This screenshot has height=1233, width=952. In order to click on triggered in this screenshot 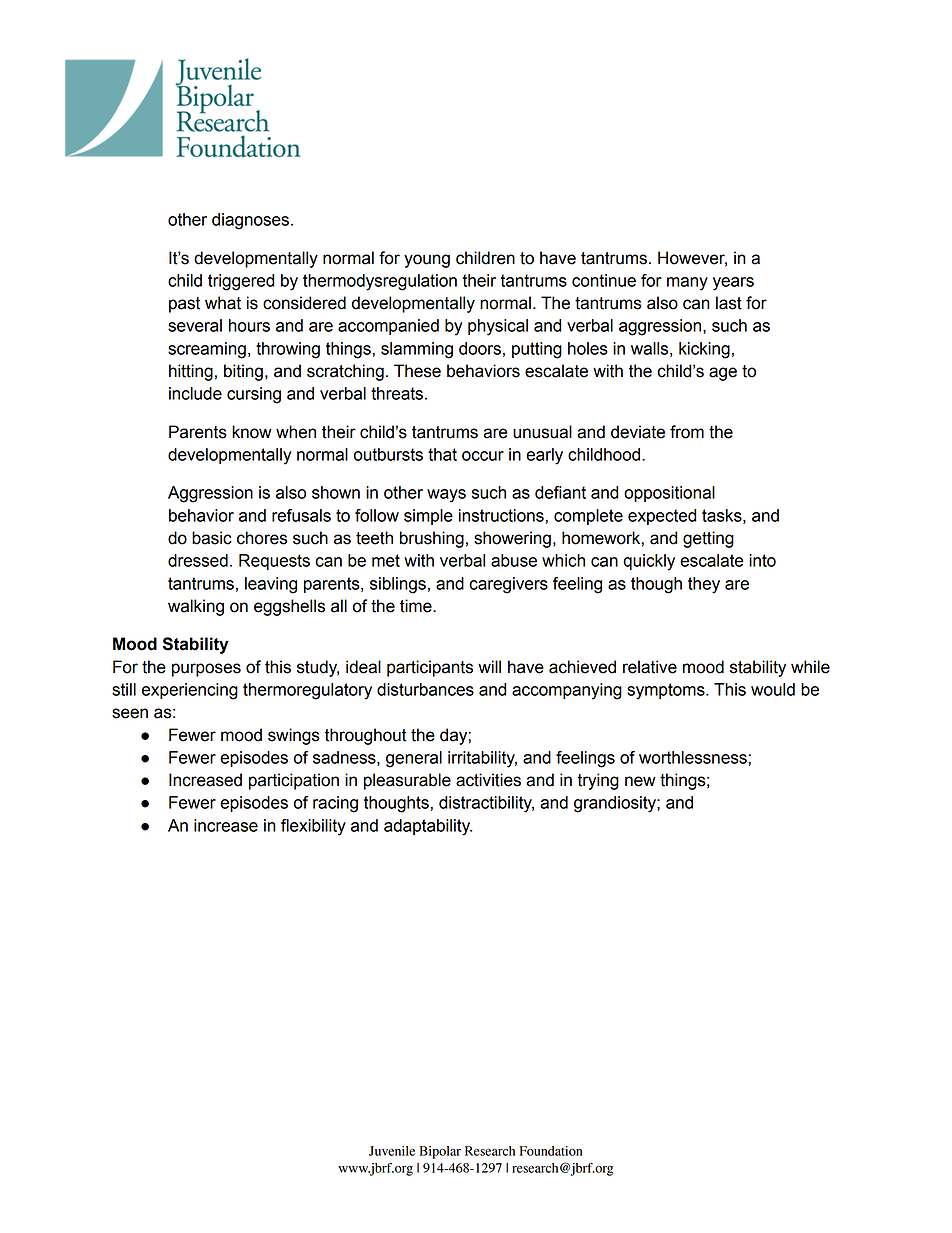, I will do `click(241, 282)`.
